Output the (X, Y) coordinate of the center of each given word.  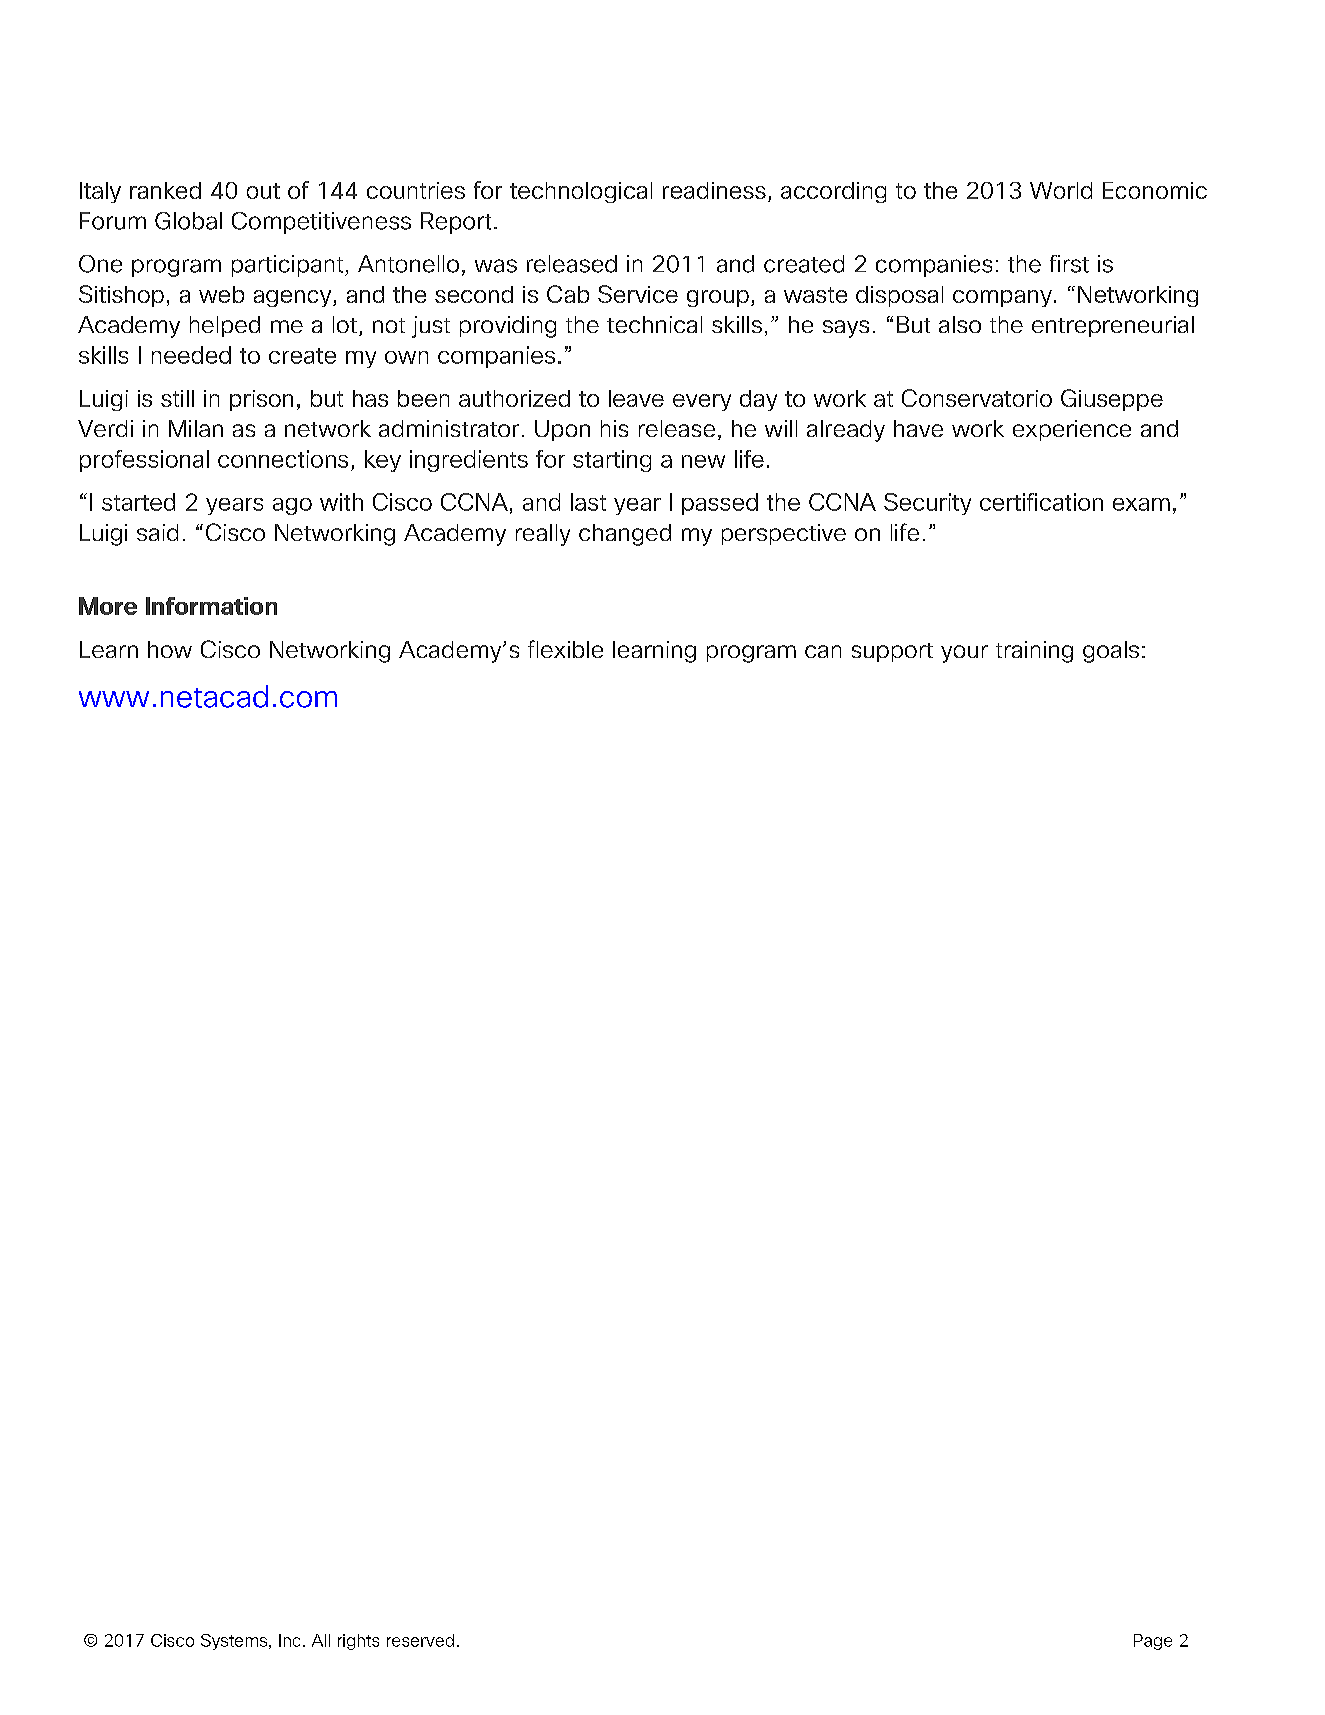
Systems (235, 1642)
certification (1041, 502)
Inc (289, 1640)
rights (358, 1642)
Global (188, 221)
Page (1153, 1642)
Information (211, 606)
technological (581, 192)
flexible (565, 649)
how (170, 649)
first (1069, 264)
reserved (420, 1640)
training (1034, 652)
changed (625, 535)
